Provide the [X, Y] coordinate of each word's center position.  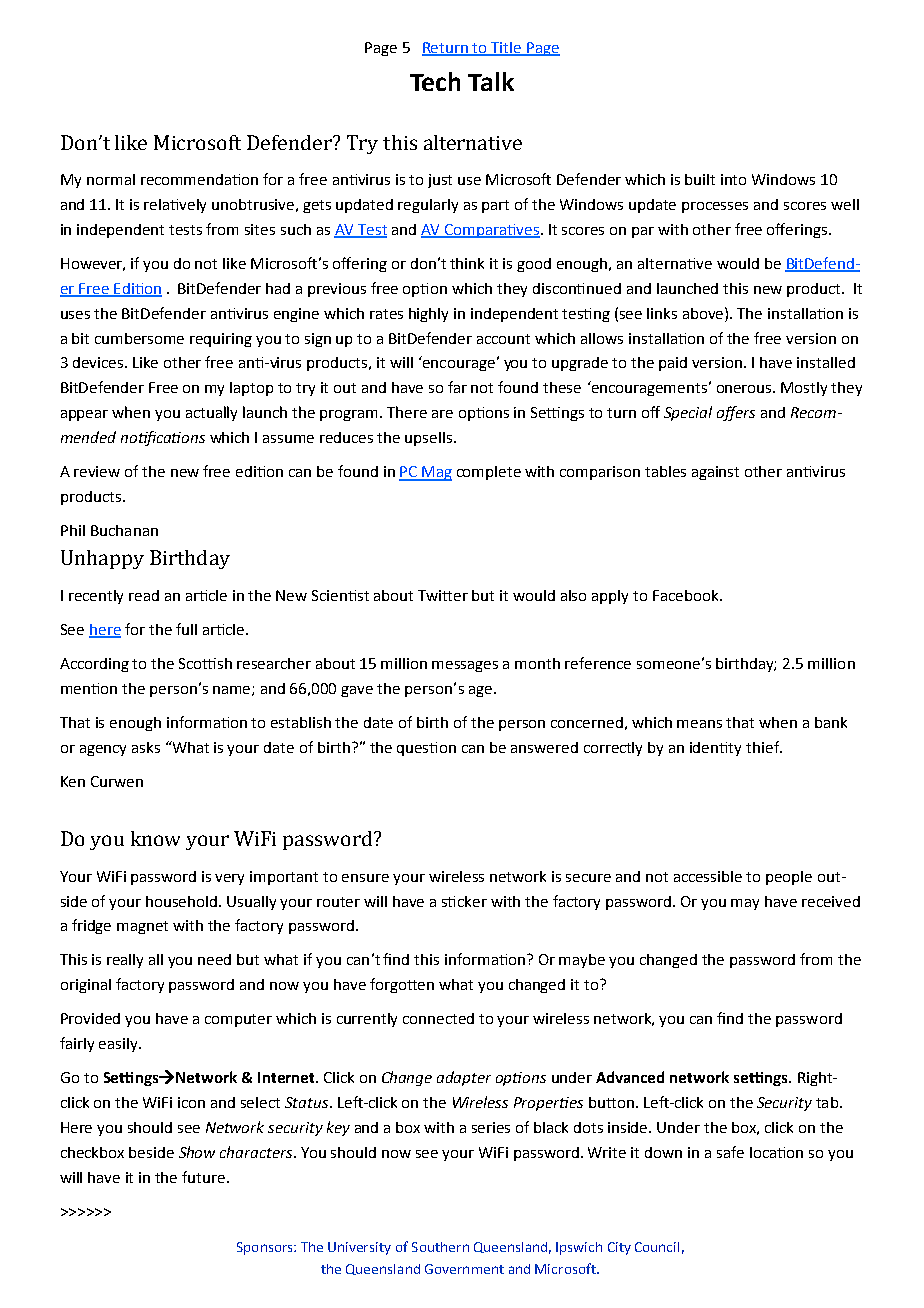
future [205, 1177]
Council [657, 1247]
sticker [464, 901]
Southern [440, 1247]
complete [489, 473]
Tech [435, 81]
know [155, 838]
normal [111, 179]
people [789, 878]
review [97, 471]
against [715, 473]
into [733, 179]
